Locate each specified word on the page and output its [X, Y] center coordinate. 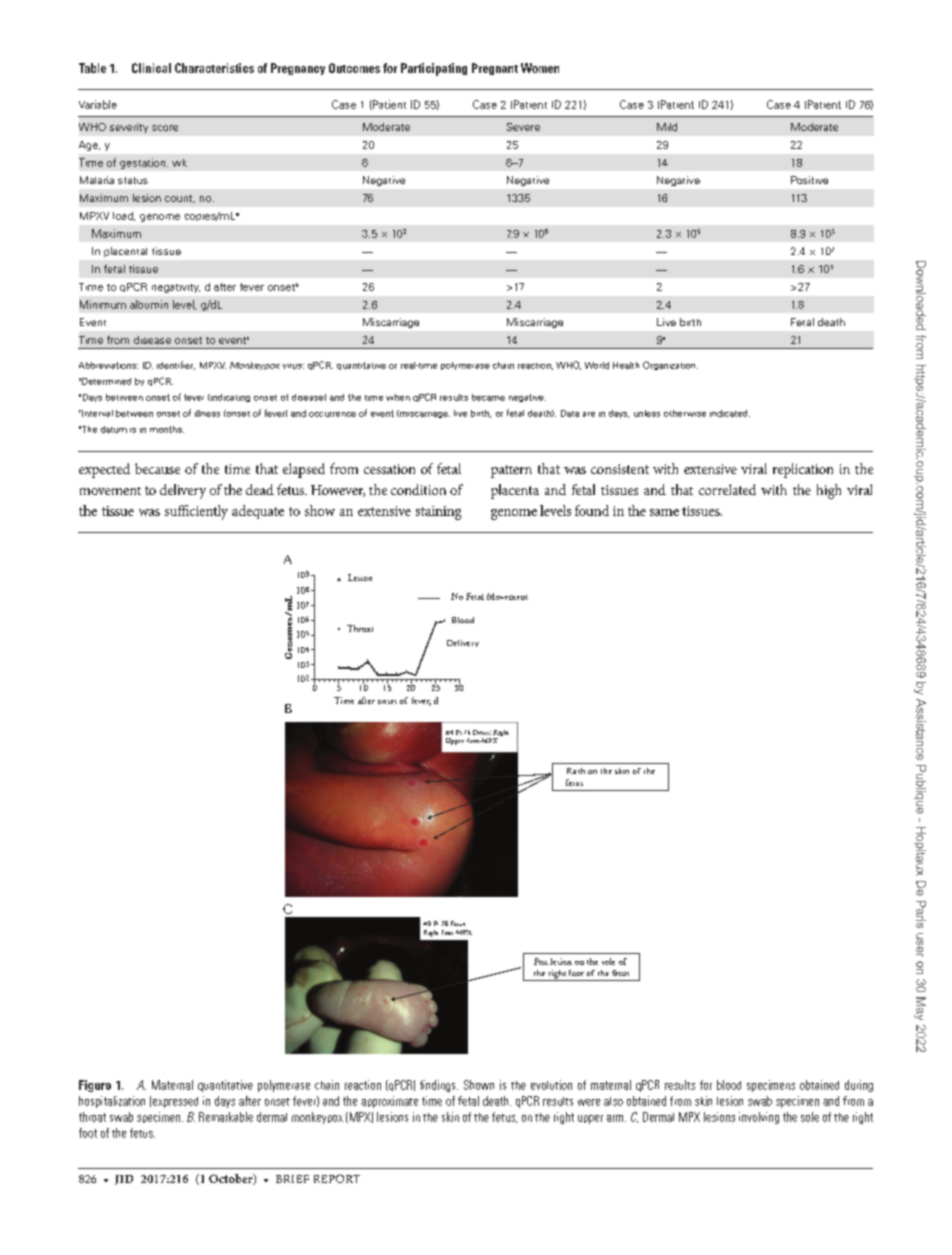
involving [759, 1118]
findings [439, 1086]
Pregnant [495, 69]
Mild [667, 127]
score [165, 128]
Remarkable [226, 1117]
